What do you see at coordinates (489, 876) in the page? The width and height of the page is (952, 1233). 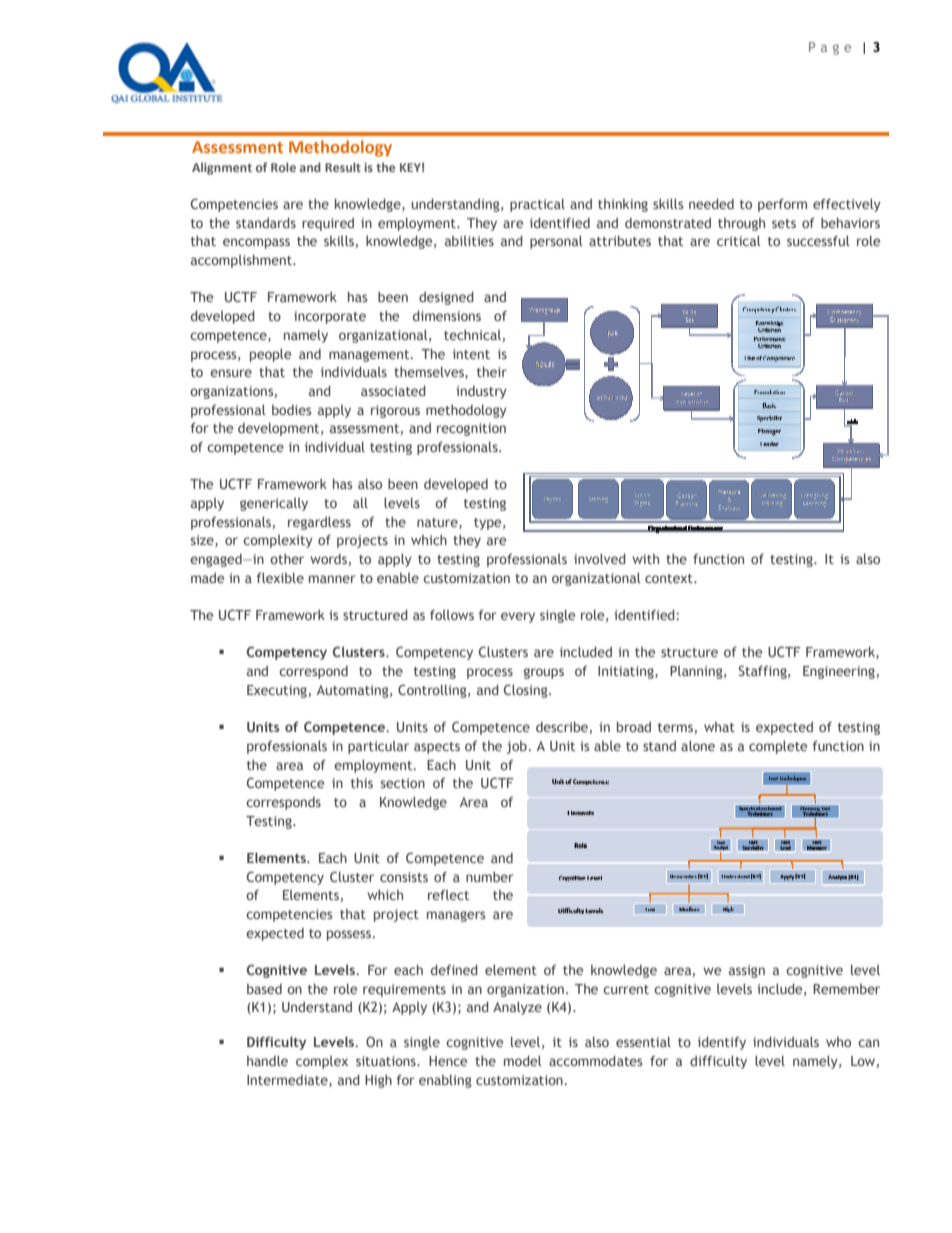 I see `number` at bounding box center [489, 876].
